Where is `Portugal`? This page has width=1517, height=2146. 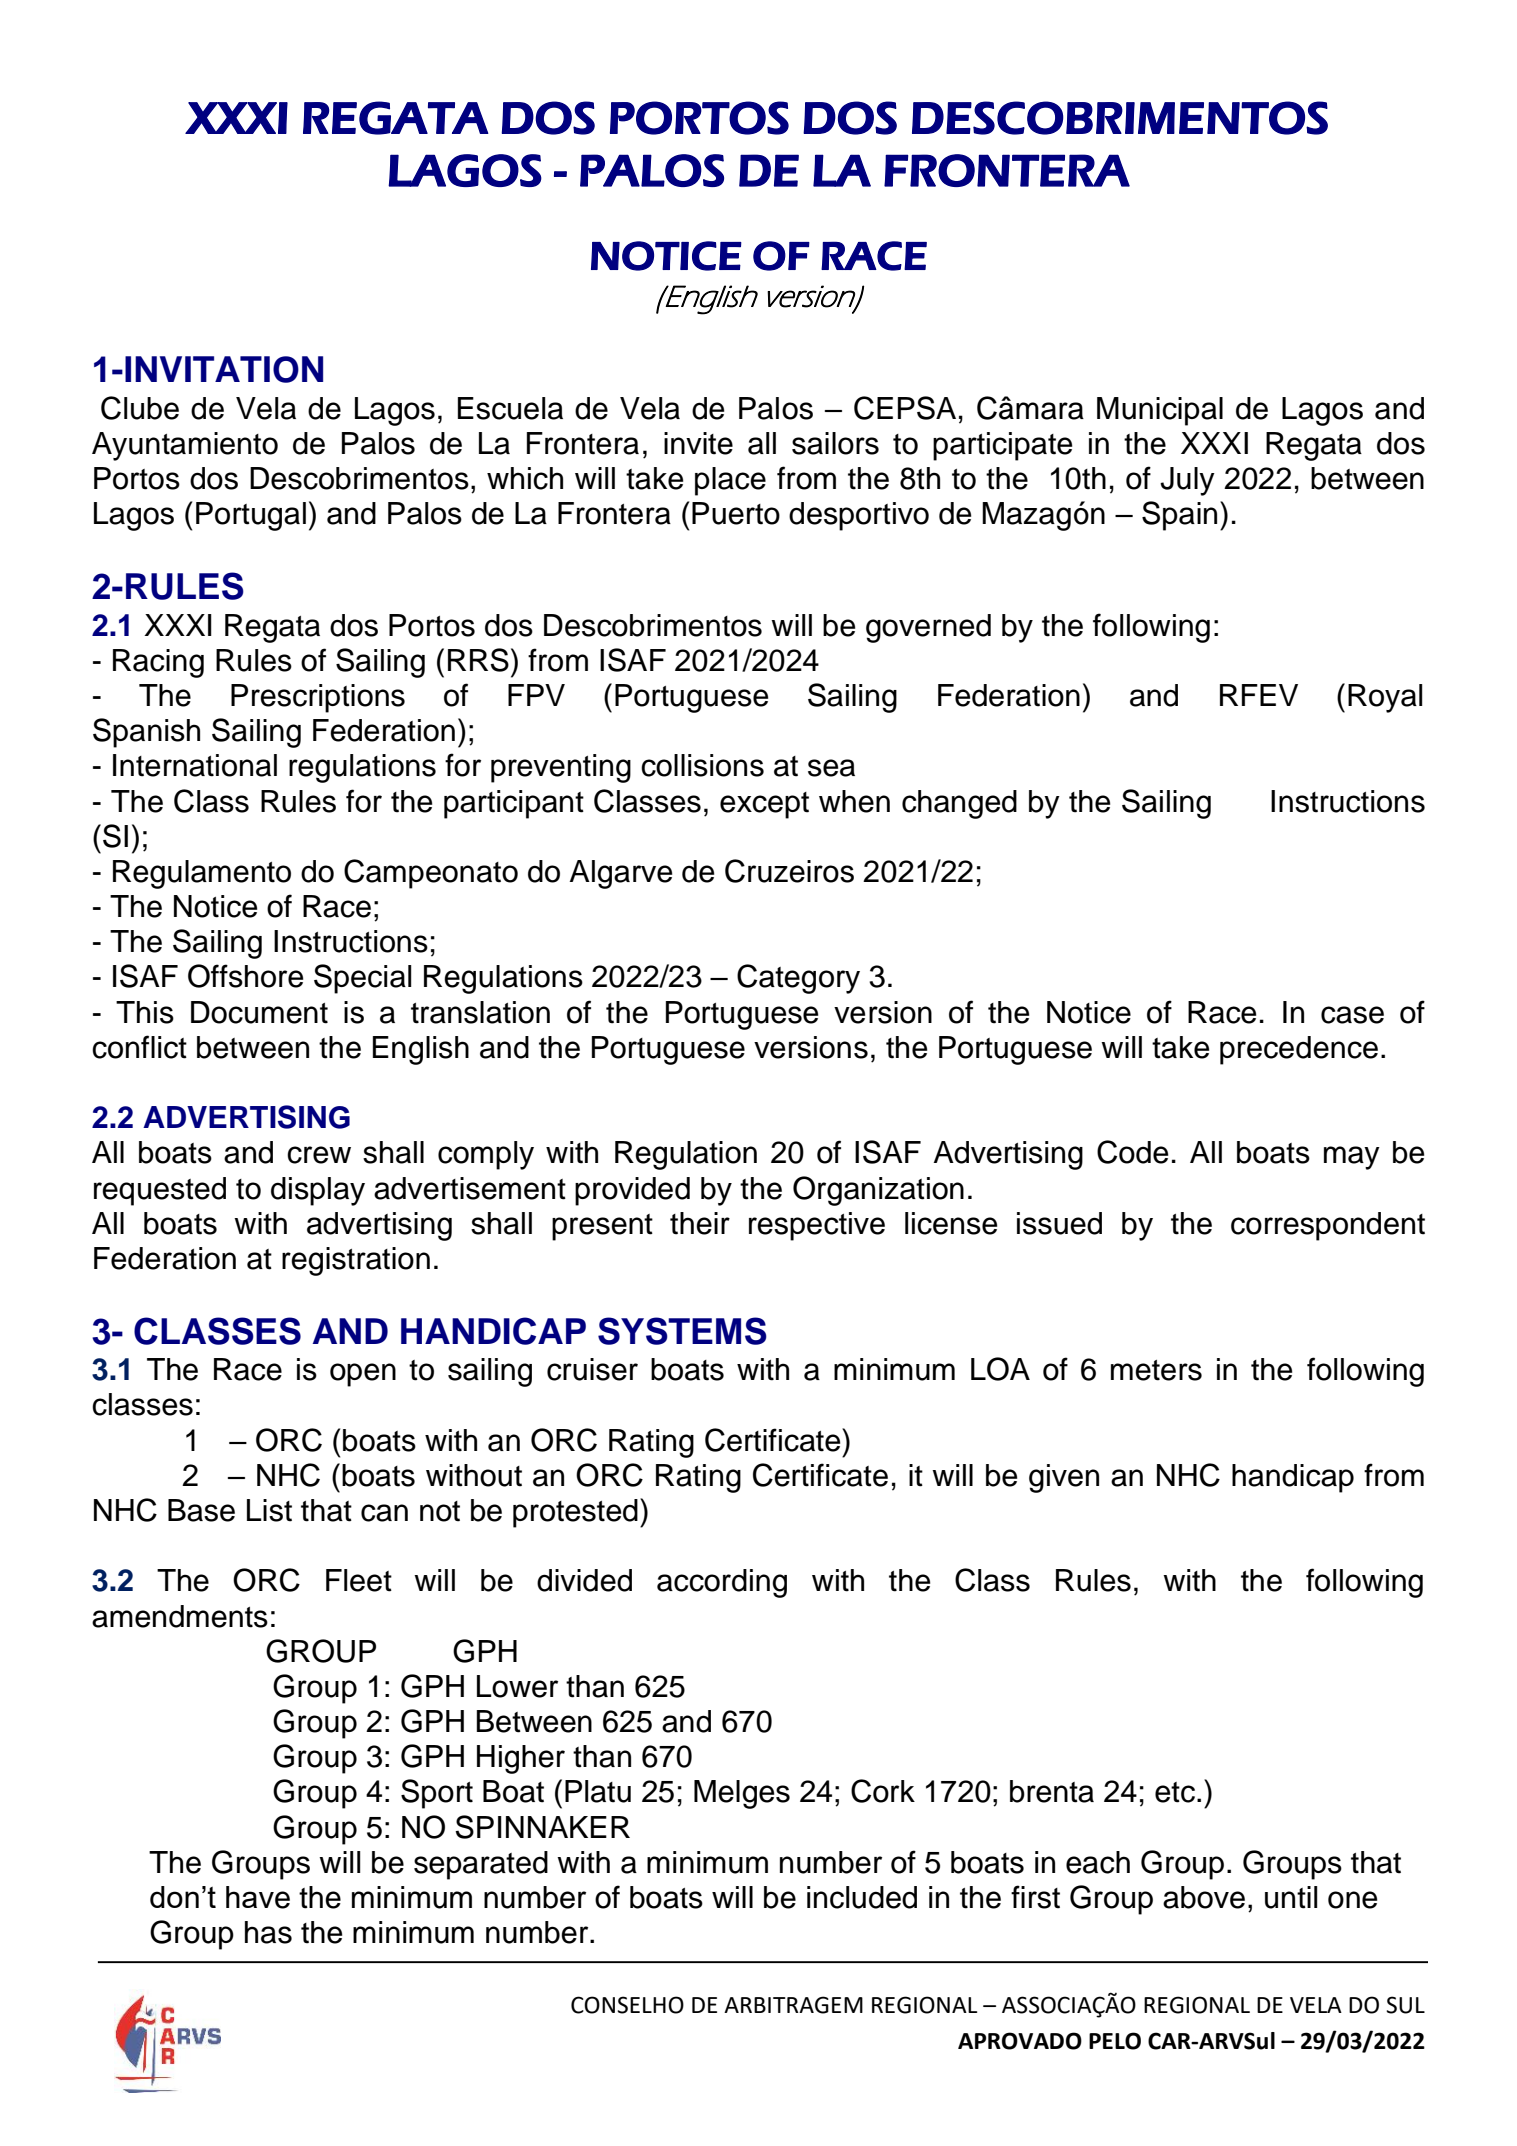
Portugal is located at coordinates (251, 516).
